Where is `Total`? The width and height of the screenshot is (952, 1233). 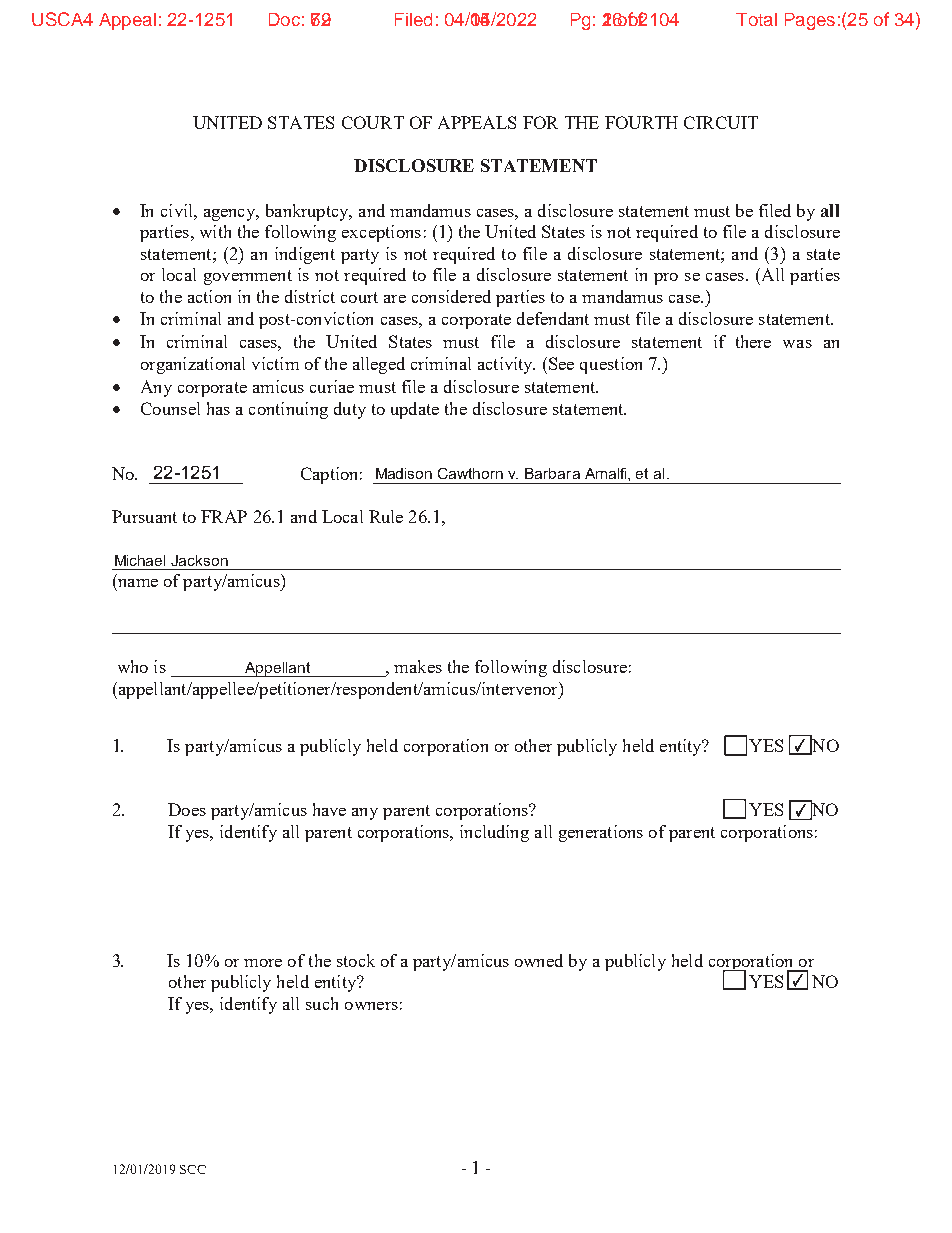 Total is located at coordinates (756, 19).
